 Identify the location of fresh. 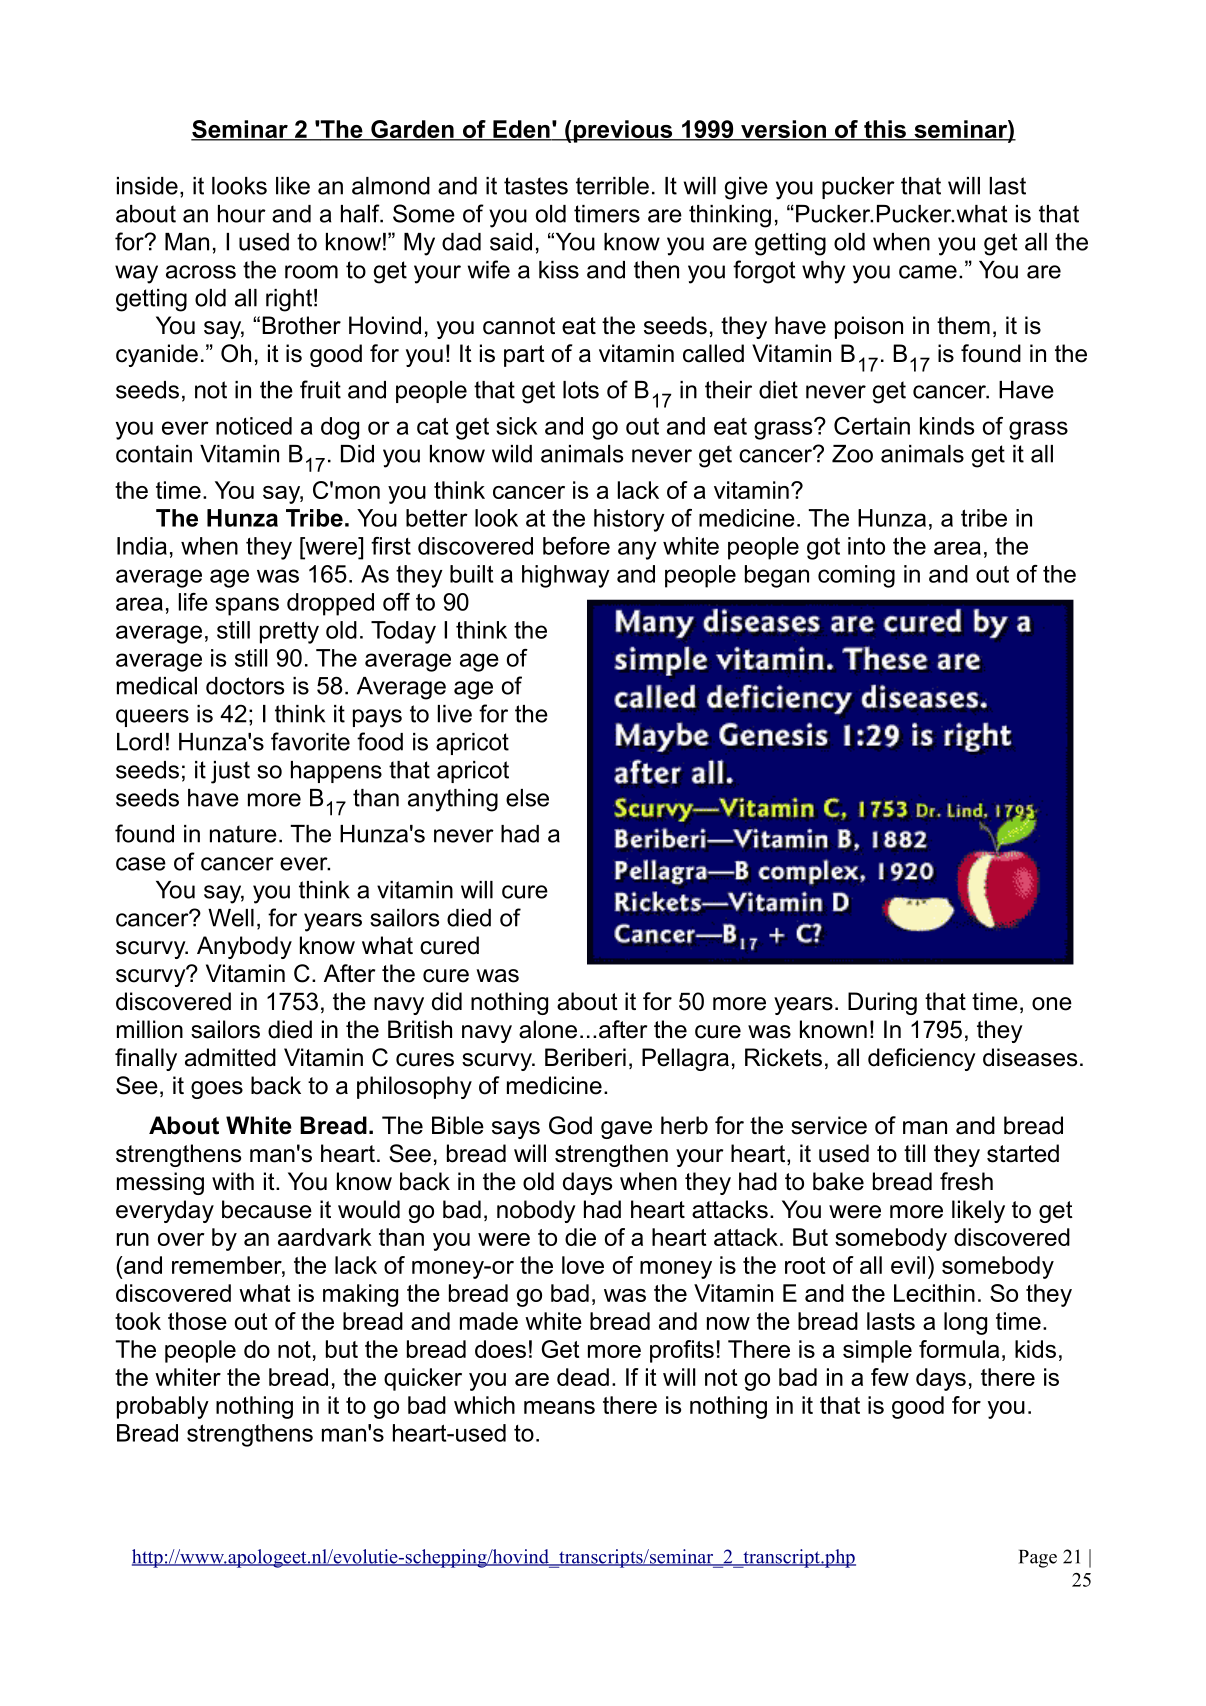
(966, 1181).
